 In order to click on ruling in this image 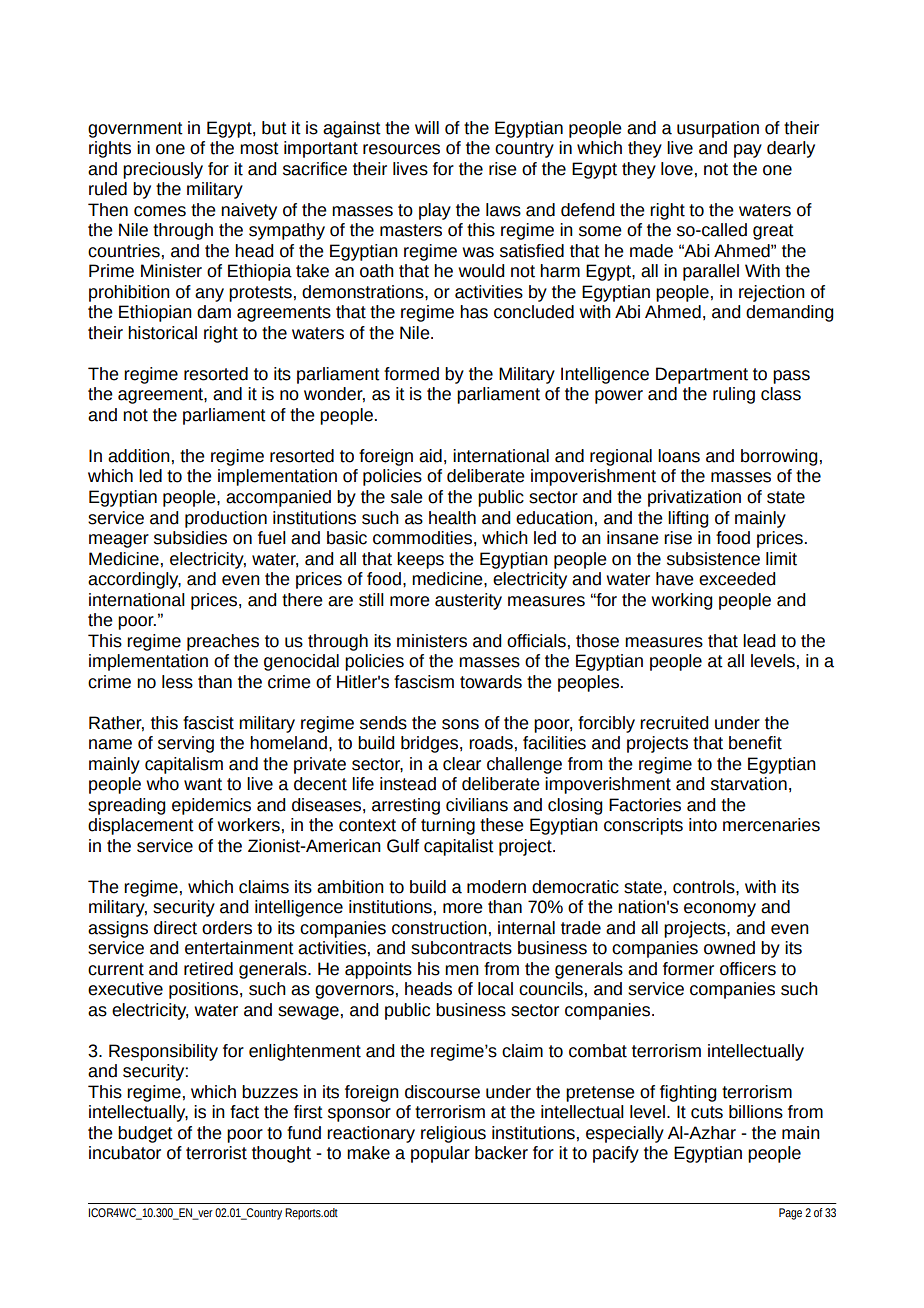, I will do `click(734, 395)`.
